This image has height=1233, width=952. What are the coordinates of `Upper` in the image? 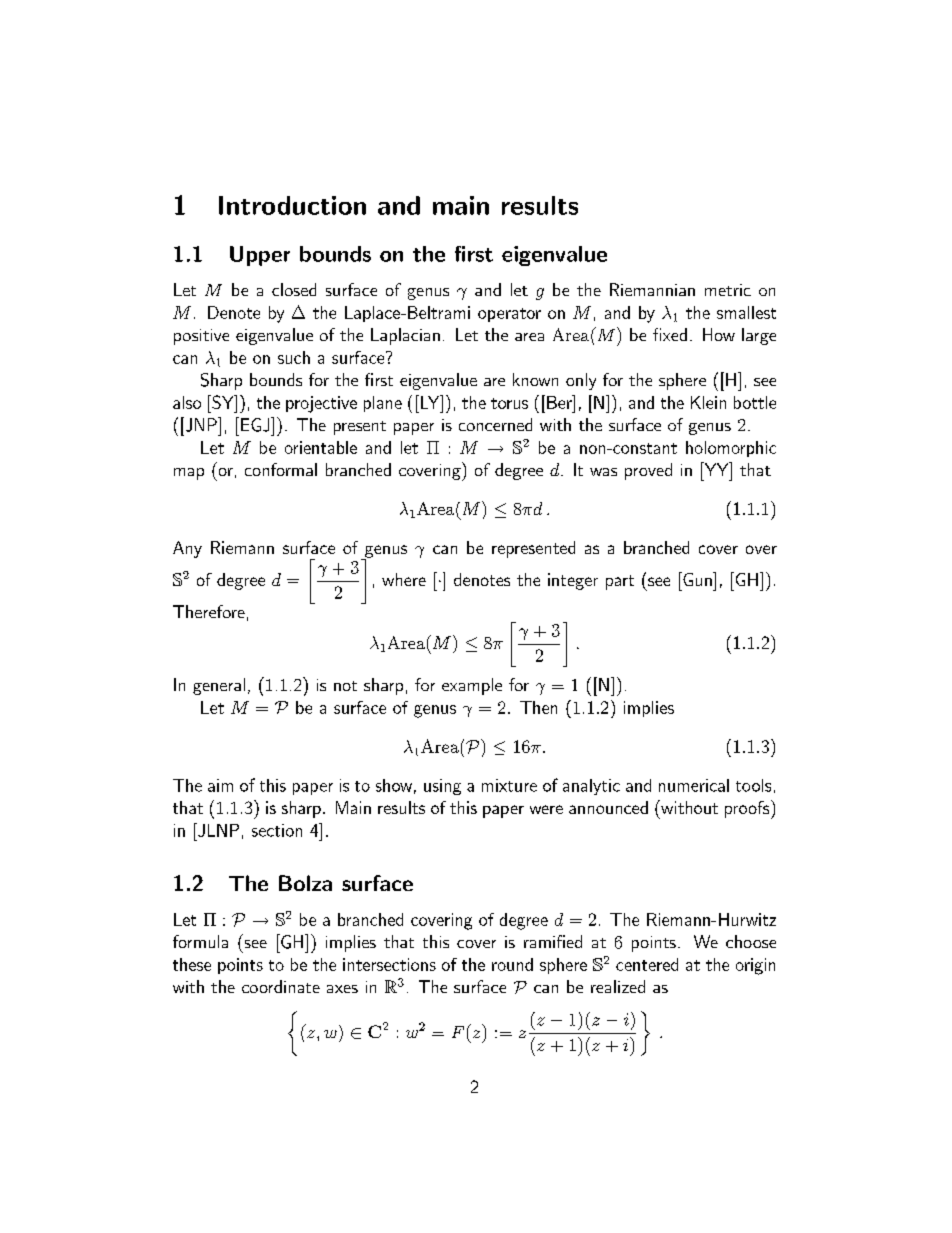 It's located at (260, 256).
